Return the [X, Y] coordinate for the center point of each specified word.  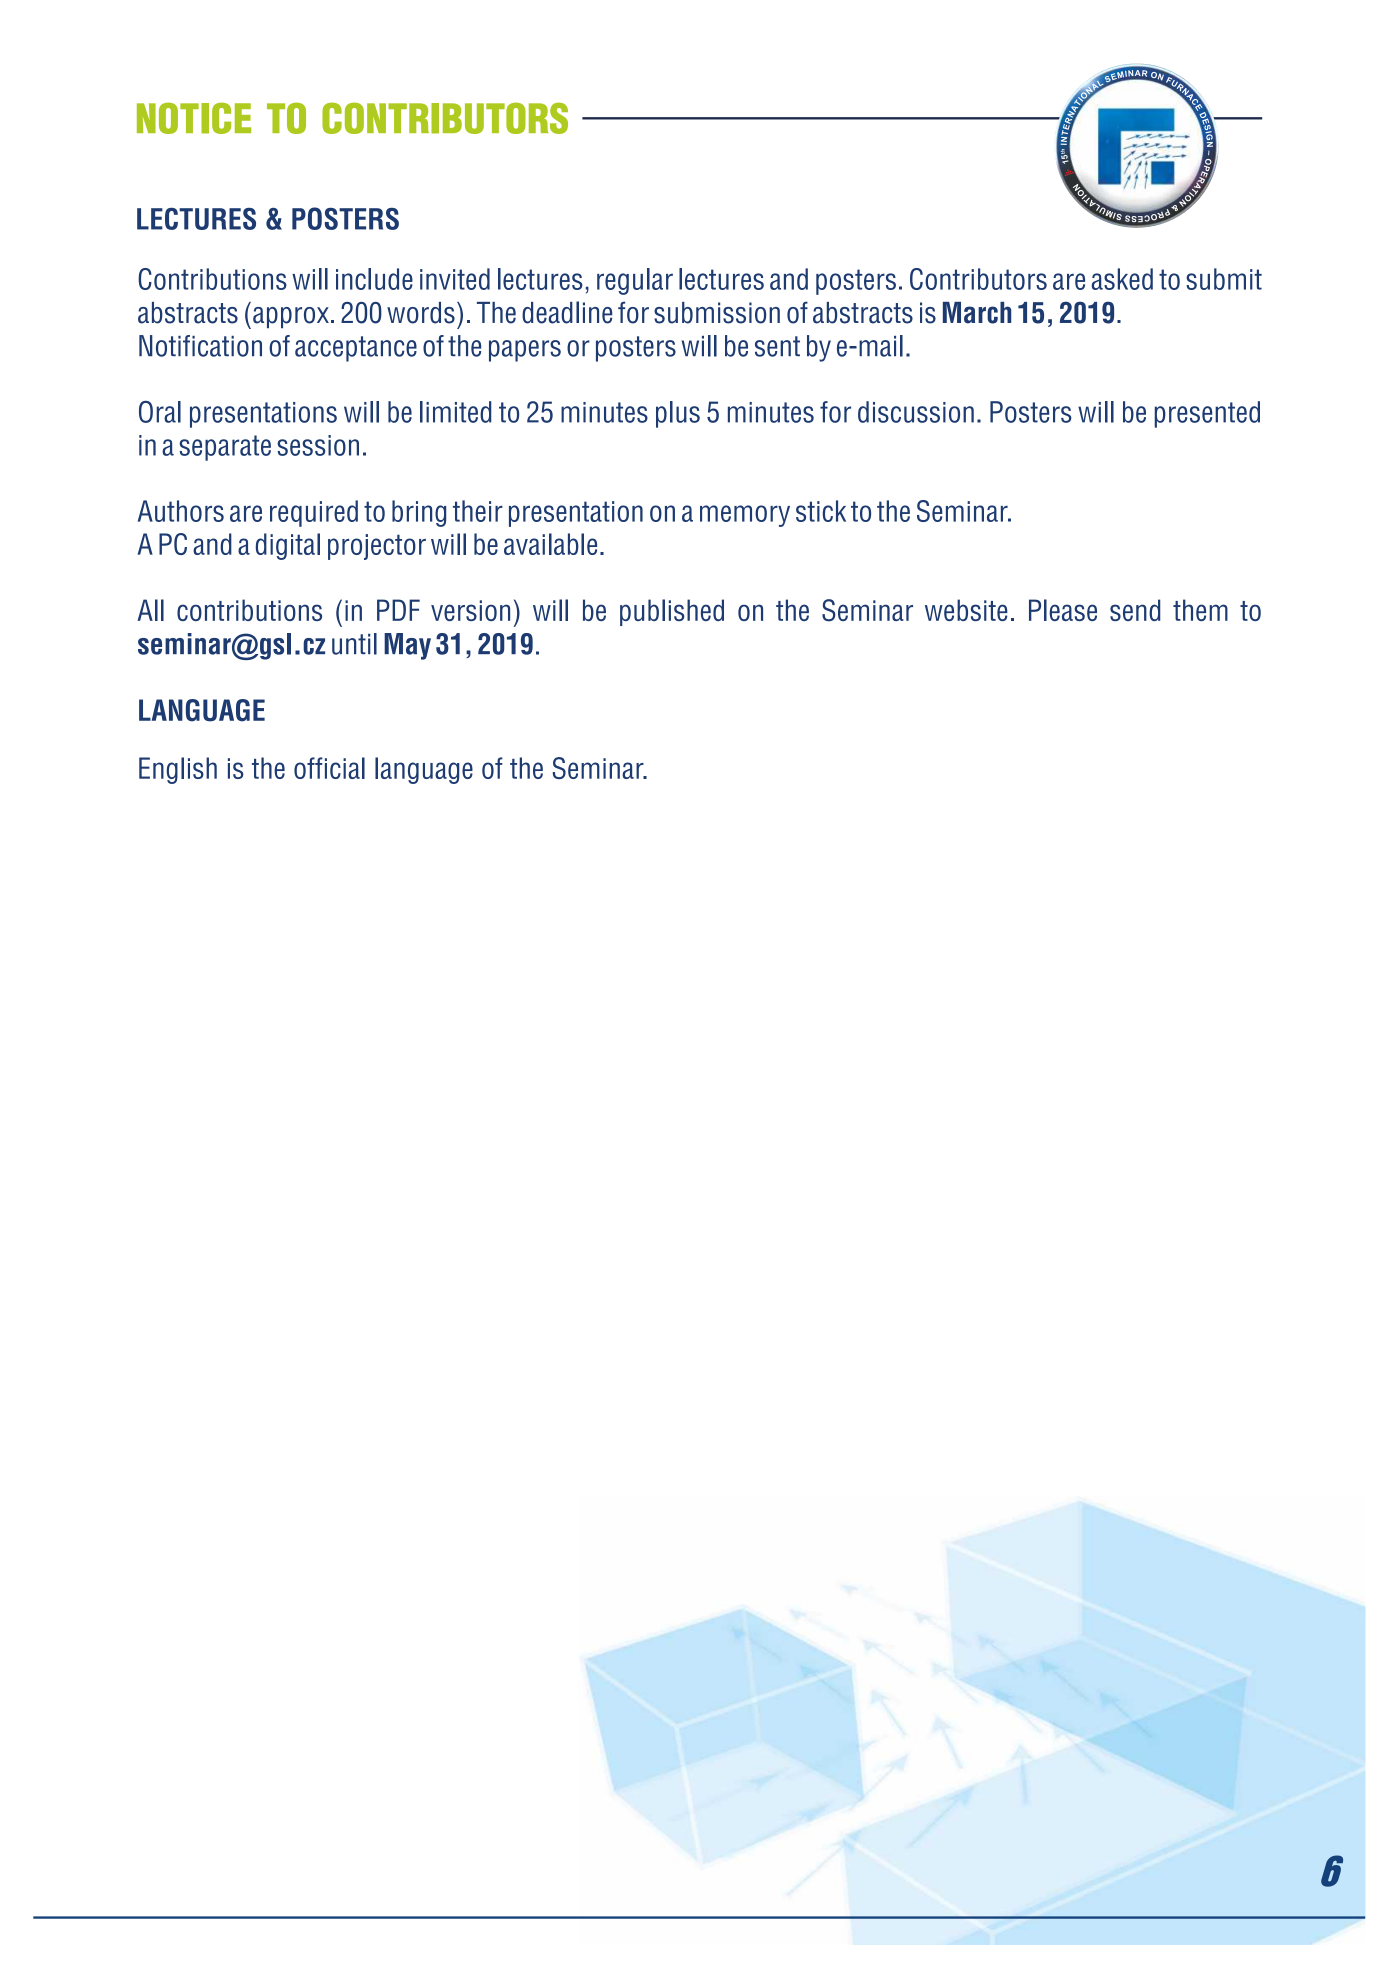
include [374, 279]
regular [635, 281]
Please [1063, 610]
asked [1122, 279]
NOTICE [194, 118]
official [329, 768]
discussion [916, 412]
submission [717, 313]
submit [1224, 279]
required [314, 513]
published [672, 612]
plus [678, 414]
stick [821, 511]
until [354, 644]
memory [745, 516]
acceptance [356, 349]
